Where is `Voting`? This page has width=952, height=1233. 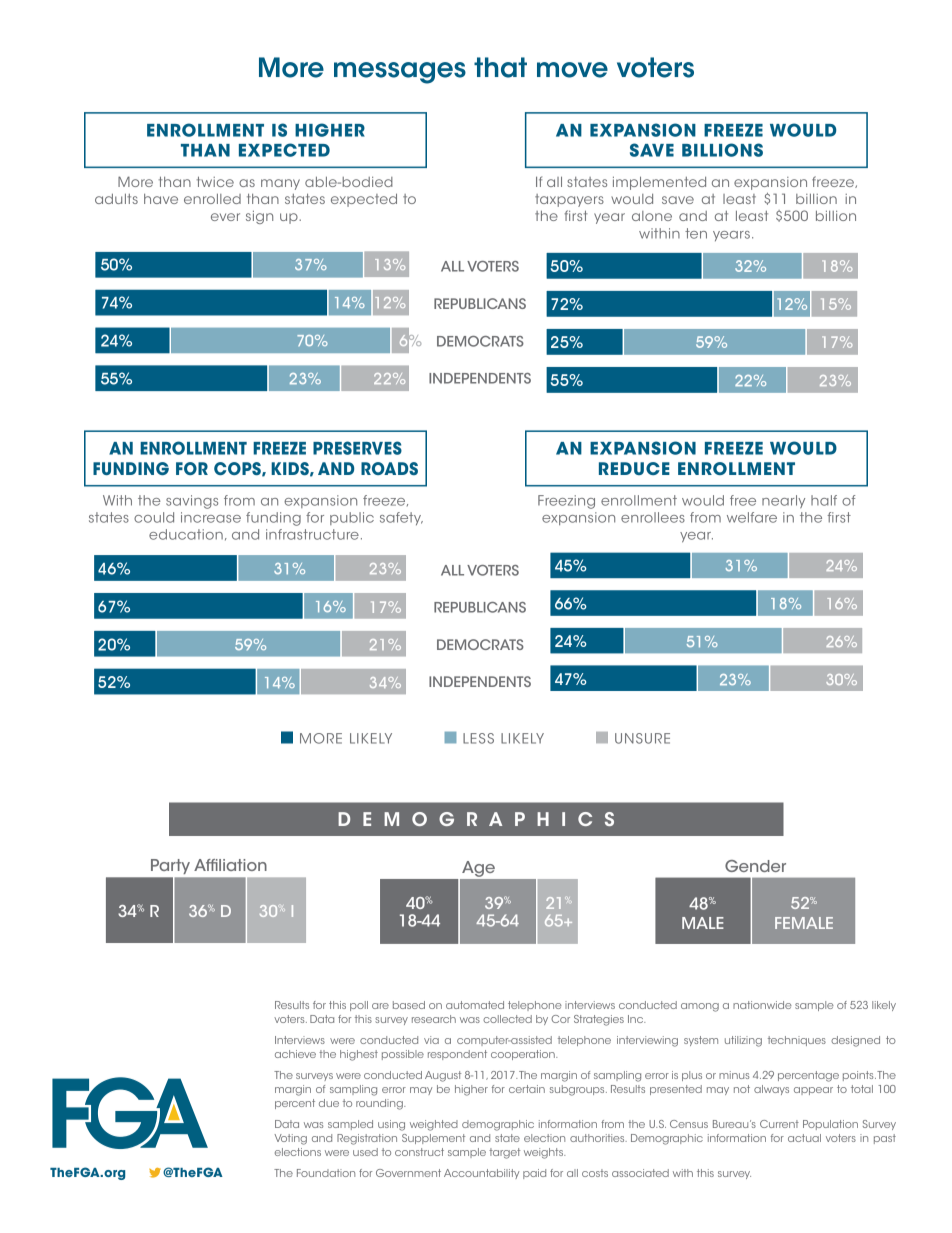 Voting is located at coordinates (290, 1139).
